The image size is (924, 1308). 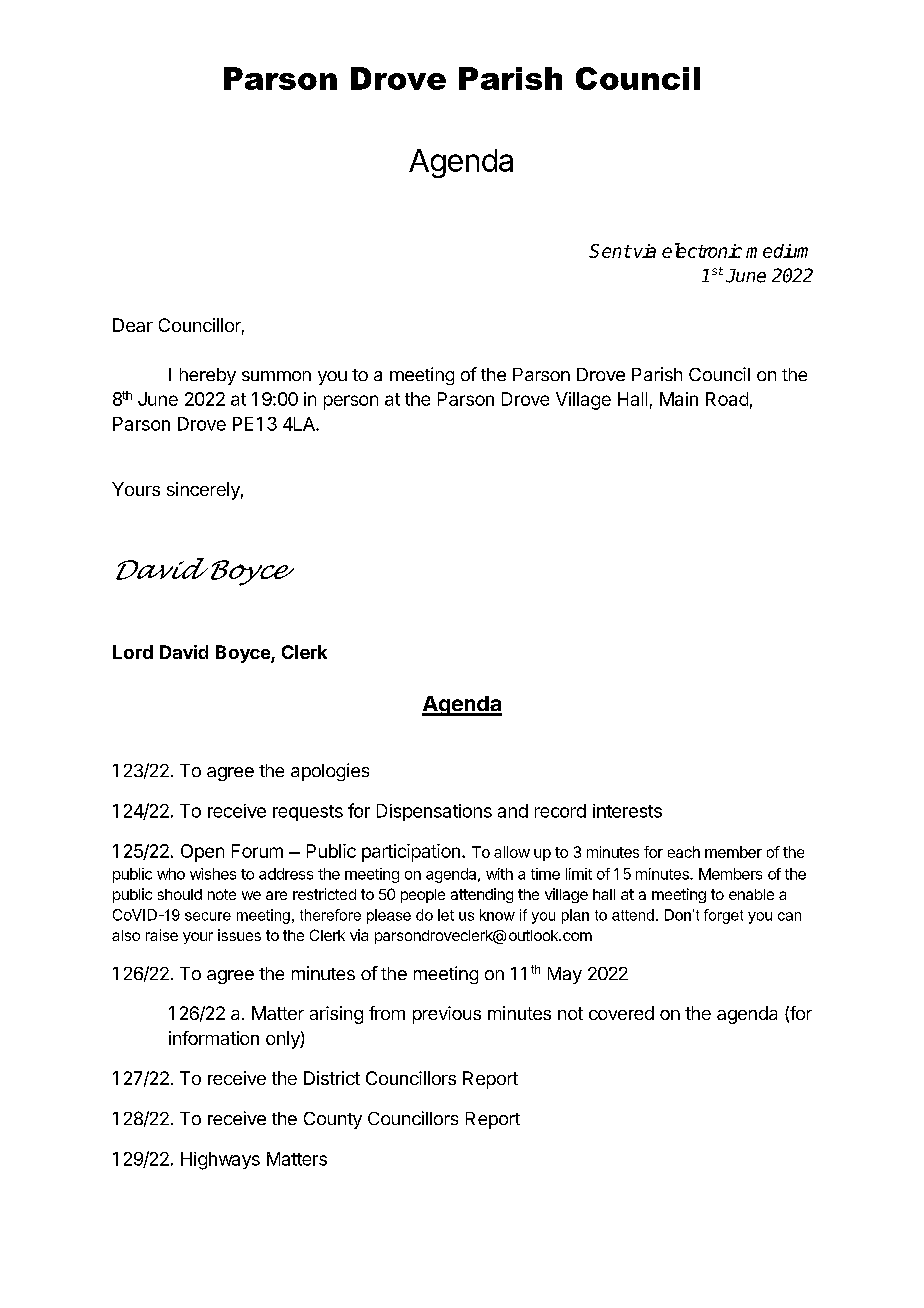 I want to click on County, so click(x=333, y=1120).
